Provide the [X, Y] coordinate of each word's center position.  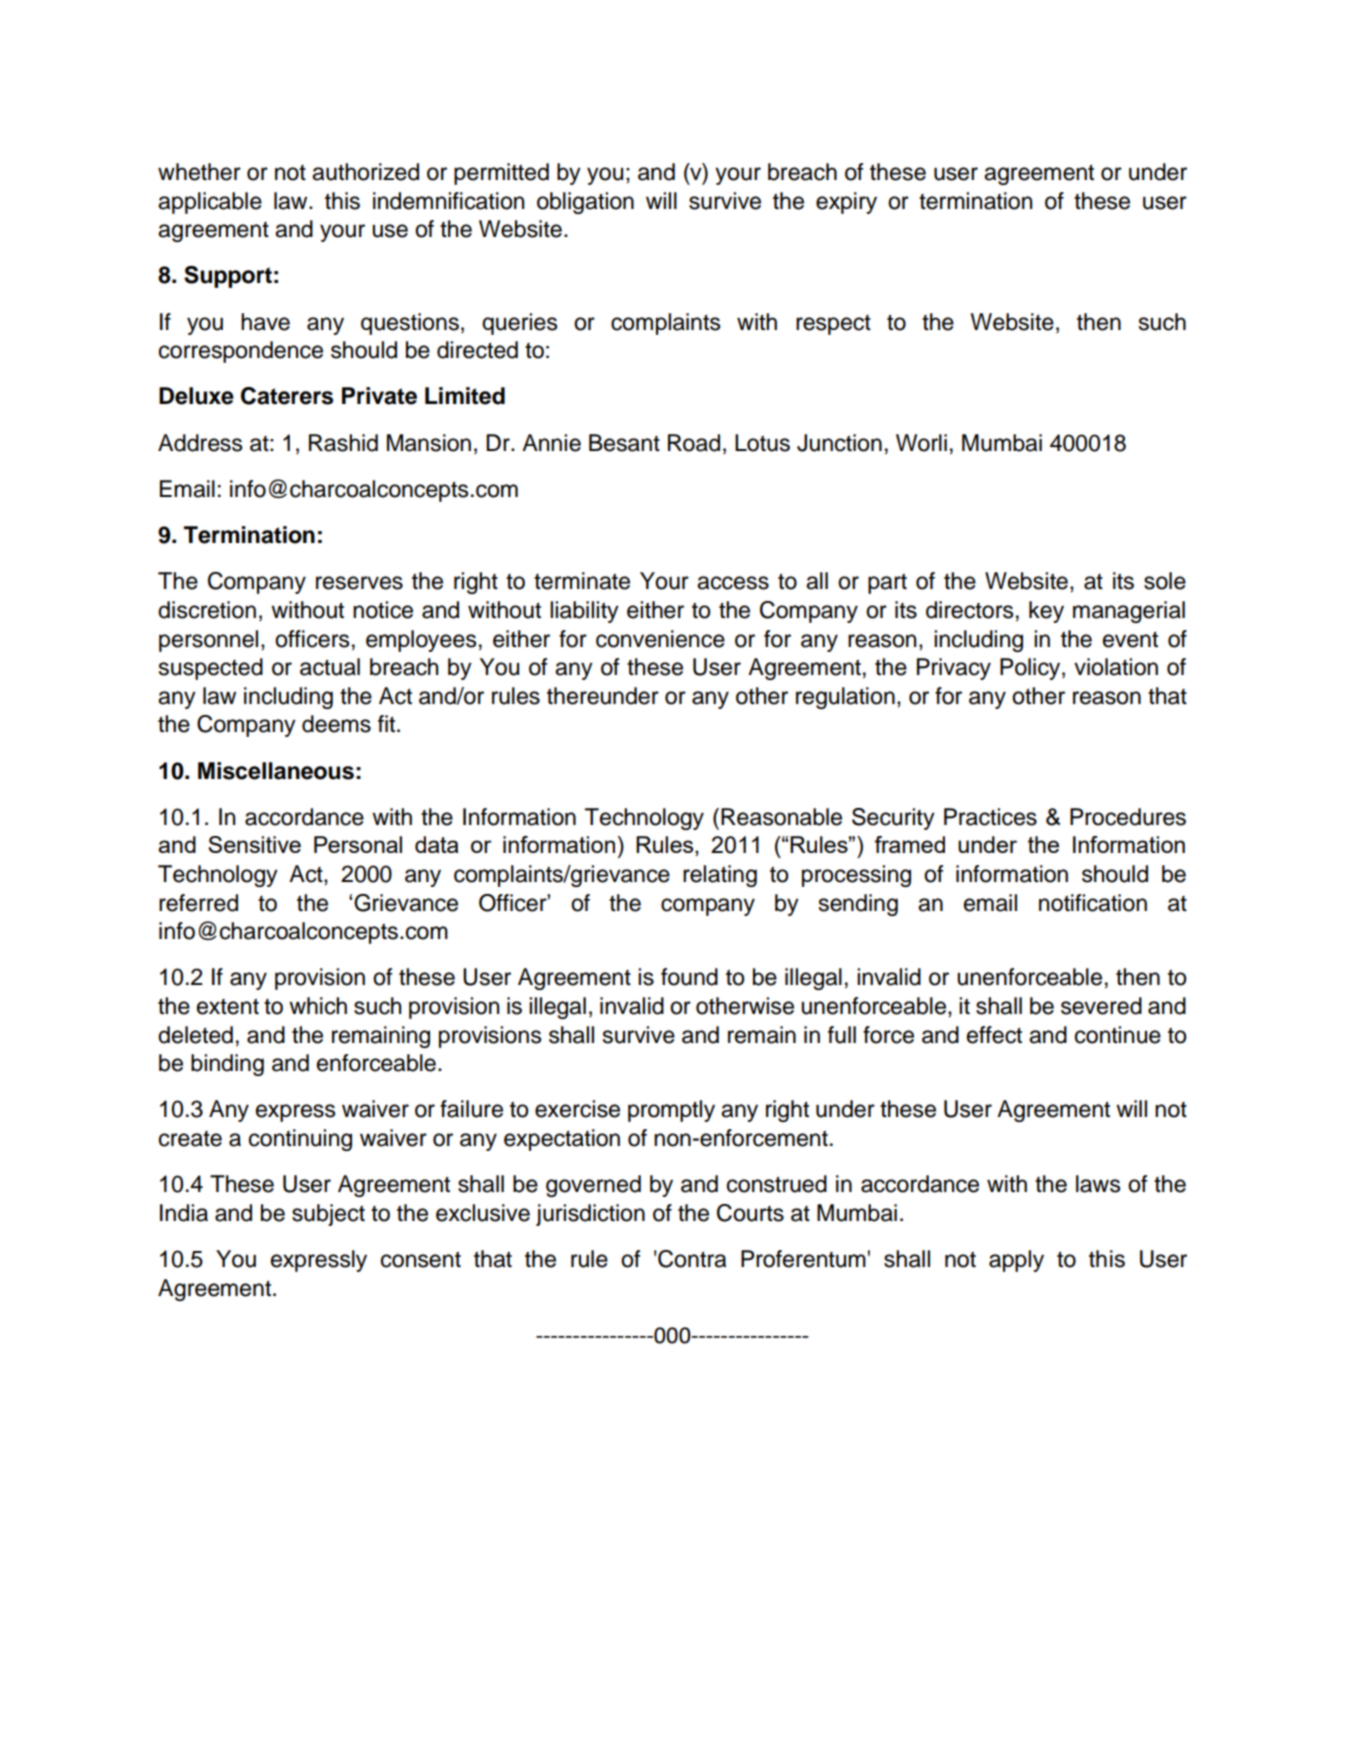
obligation [585, 203]
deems [336, 724]
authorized [365, 172]
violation [1116, 667]
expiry [846, 203]
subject [328, 1215]
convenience [660, 639]
